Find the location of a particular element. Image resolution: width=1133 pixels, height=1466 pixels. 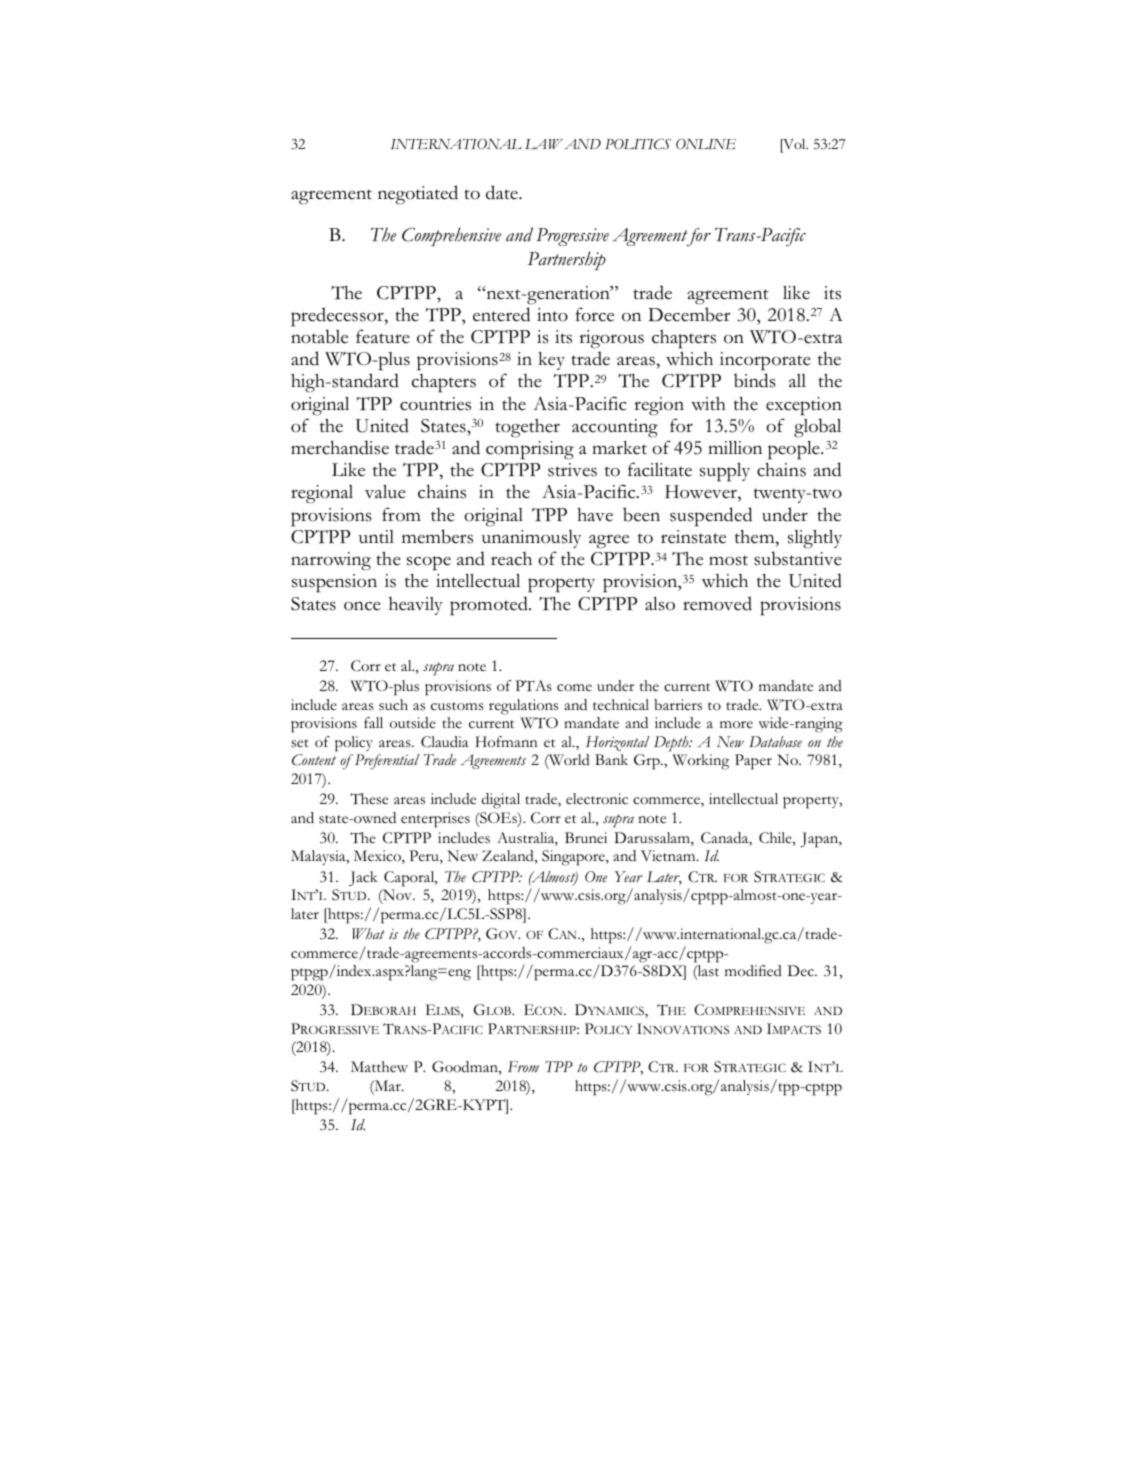

Singapore is located at coordinates (574, 858).
